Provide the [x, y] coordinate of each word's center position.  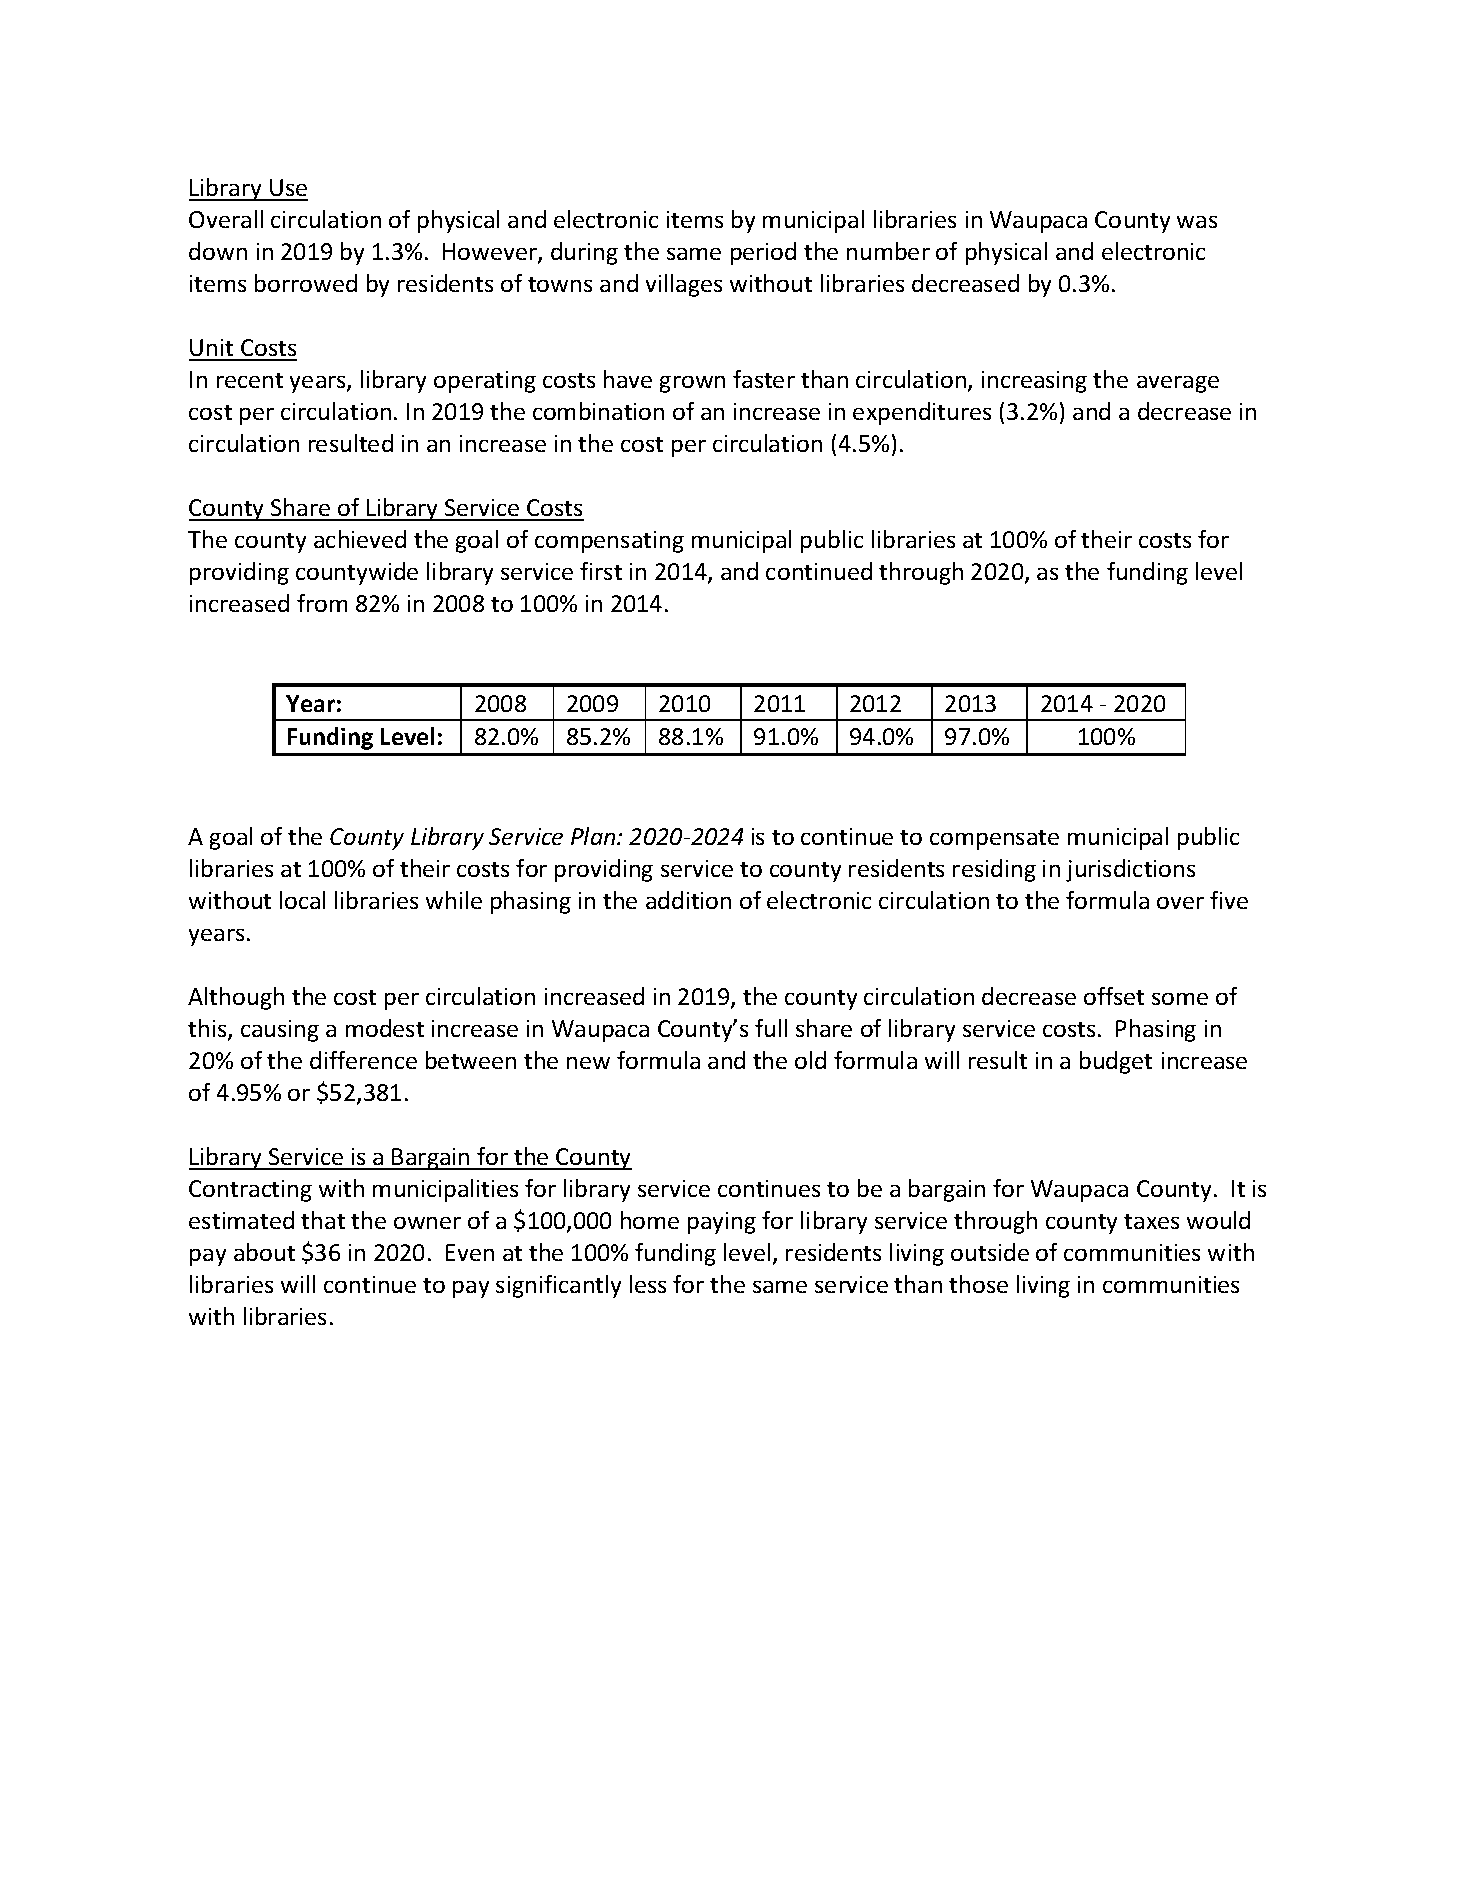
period [763, 253]
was [1197, 222]
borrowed [306, 283]
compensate [994, 840]
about [264, 1252]
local [302, 900]
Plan [594, 836]
